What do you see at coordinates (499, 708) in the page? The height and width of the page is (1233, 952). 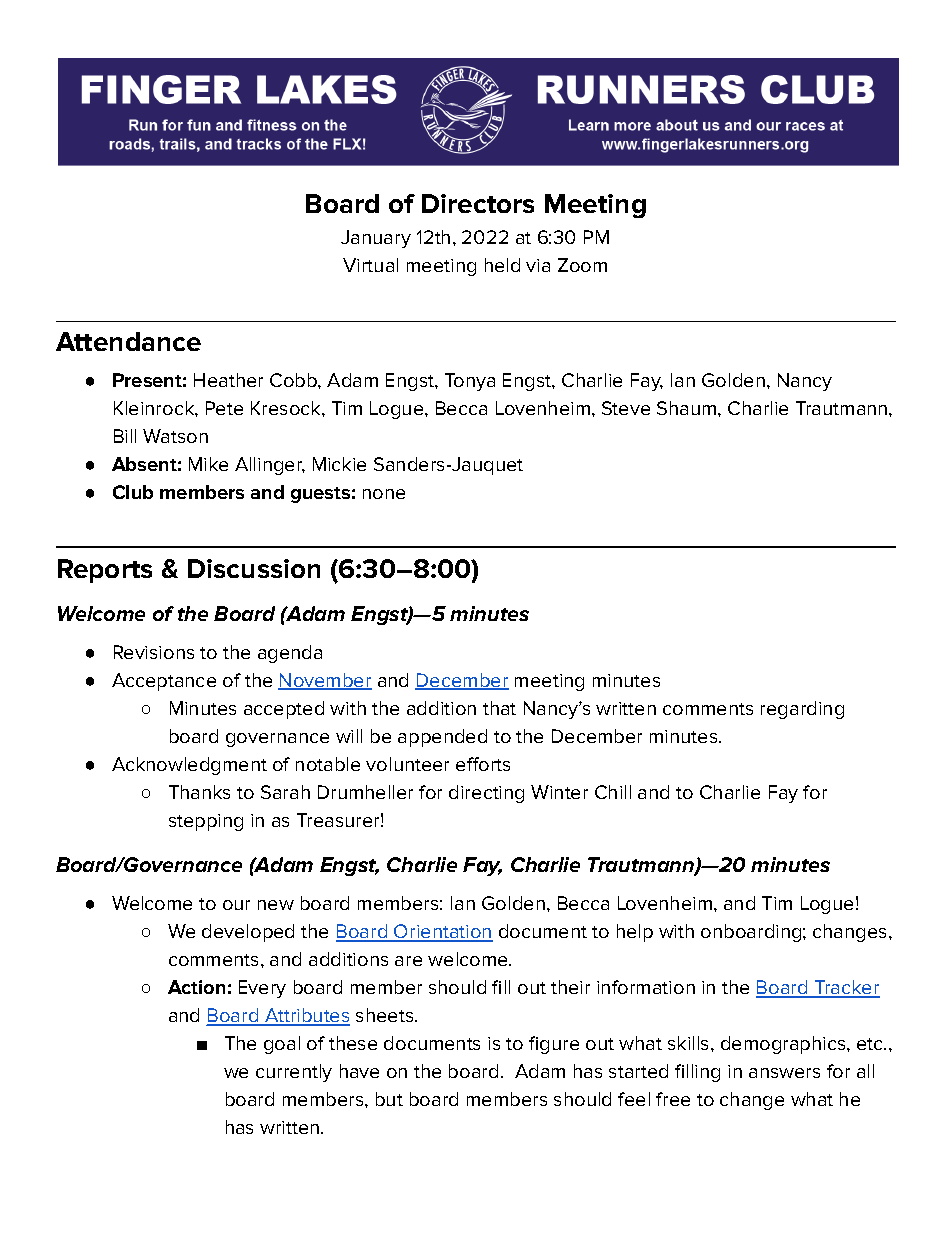 I see `that` at bounding box center [499, 708].
